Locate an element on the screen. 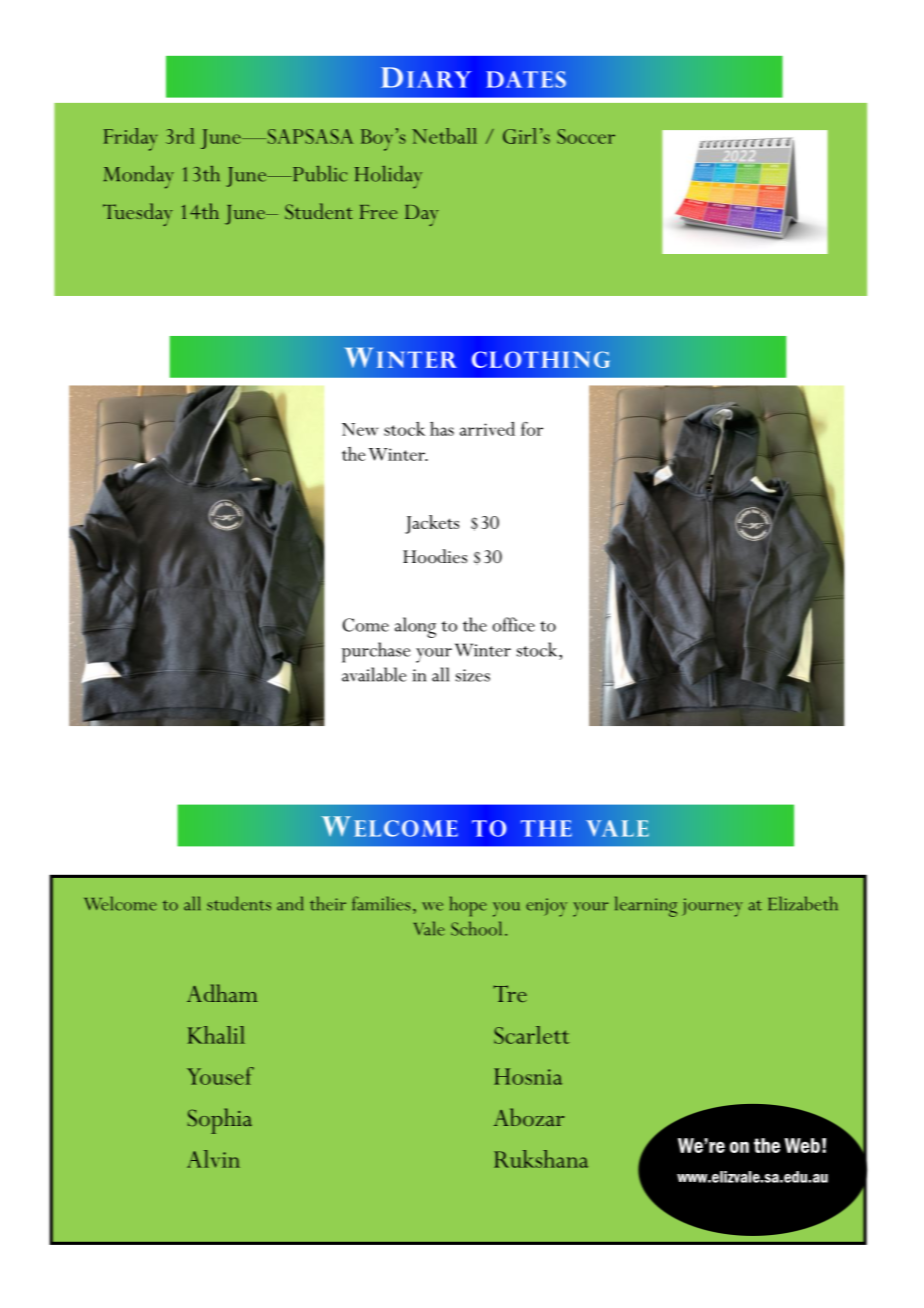 This screenshot has width=924, height=1308. Friday is located at coordinates (130, 139).
